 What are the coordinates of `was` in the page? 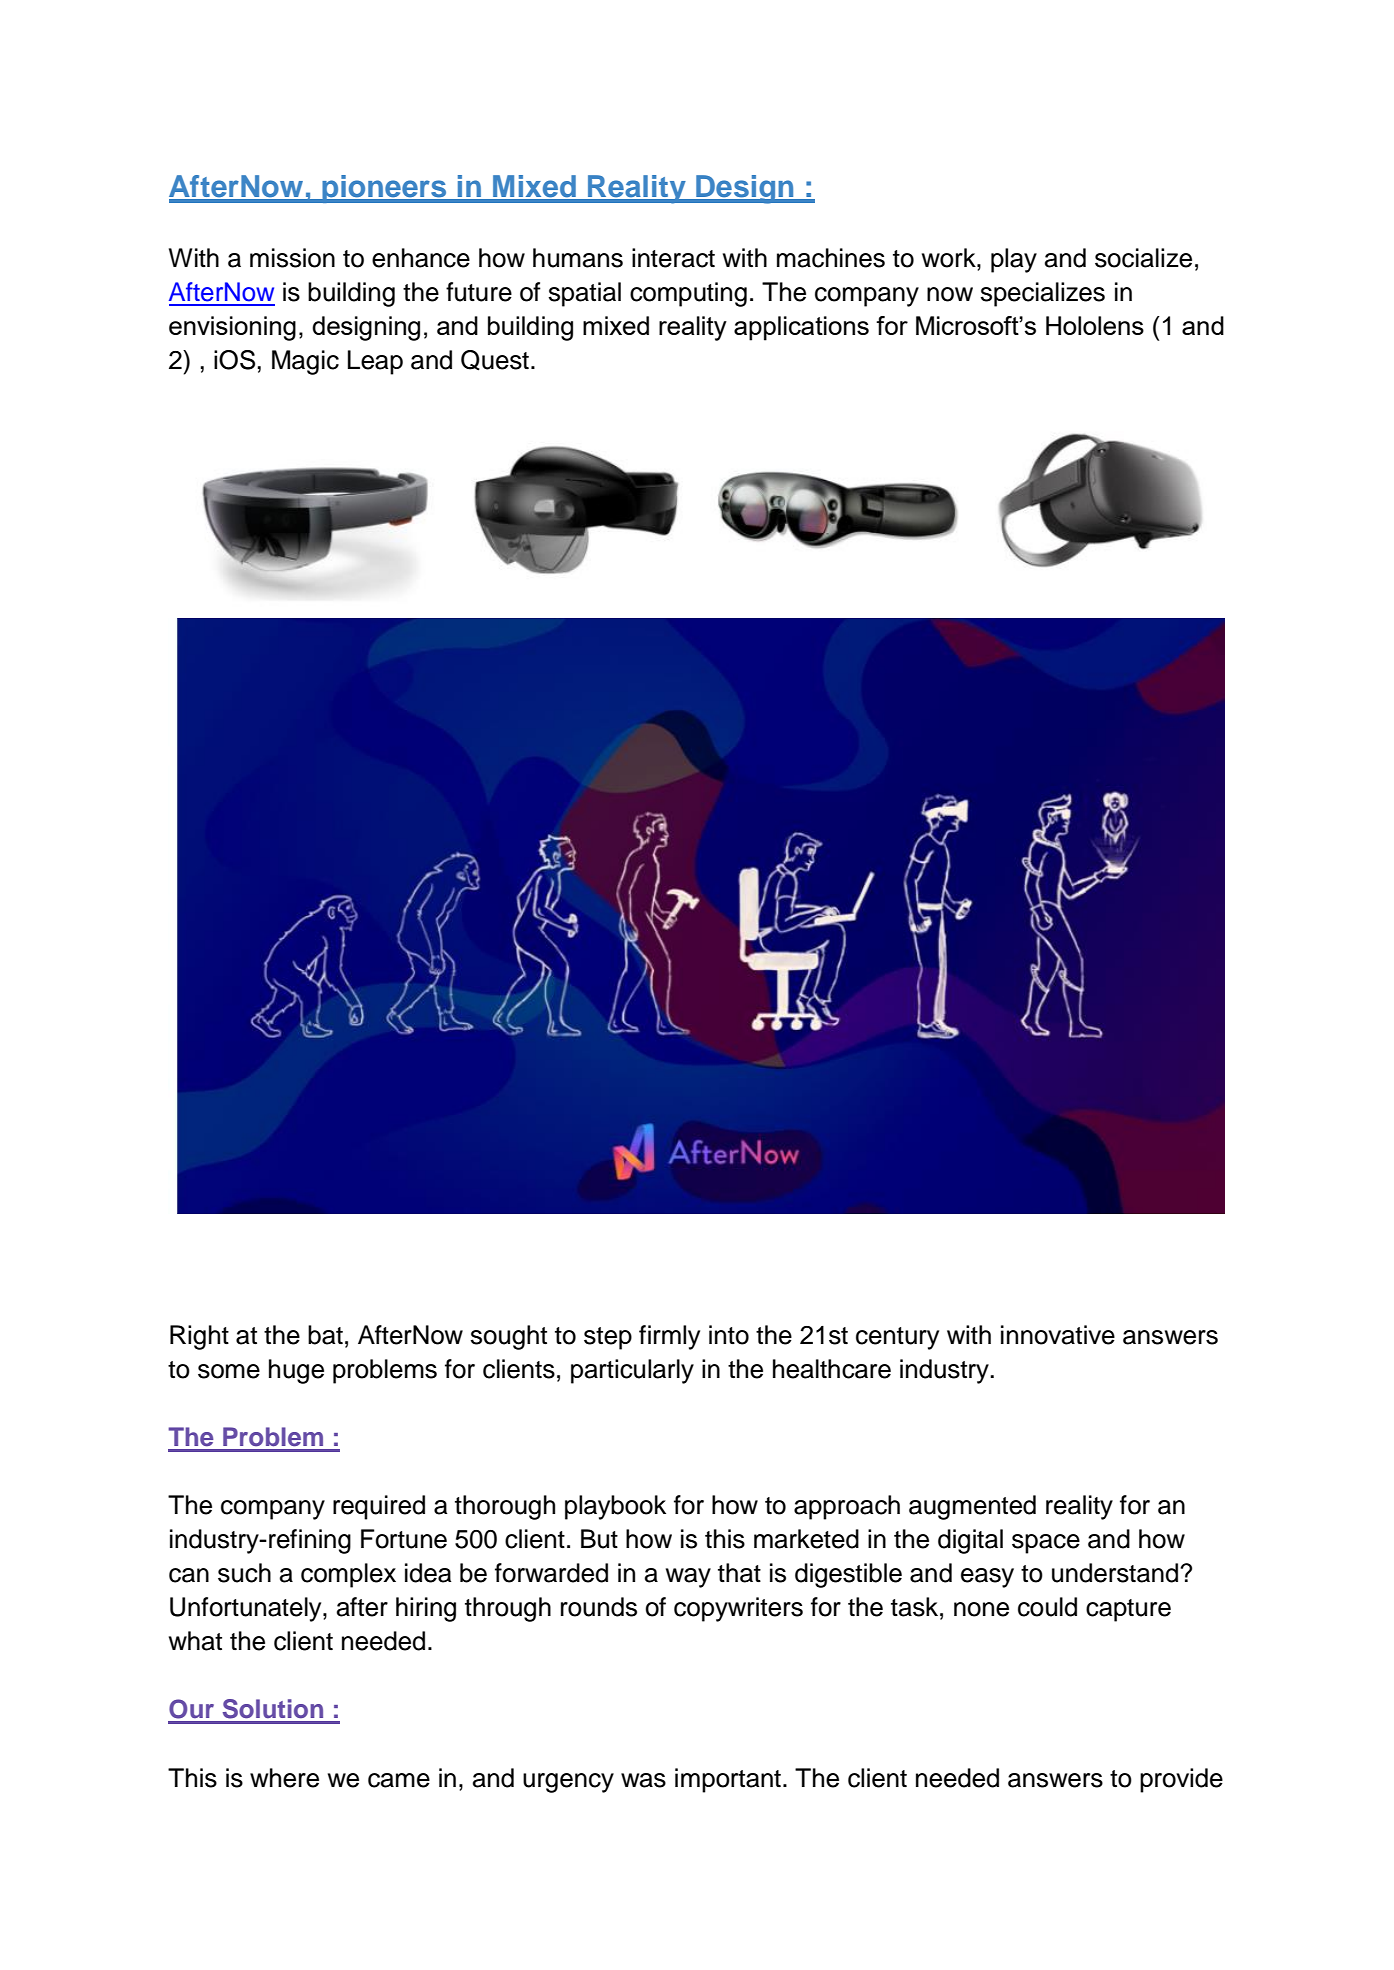 It's located at (643, 1780).
